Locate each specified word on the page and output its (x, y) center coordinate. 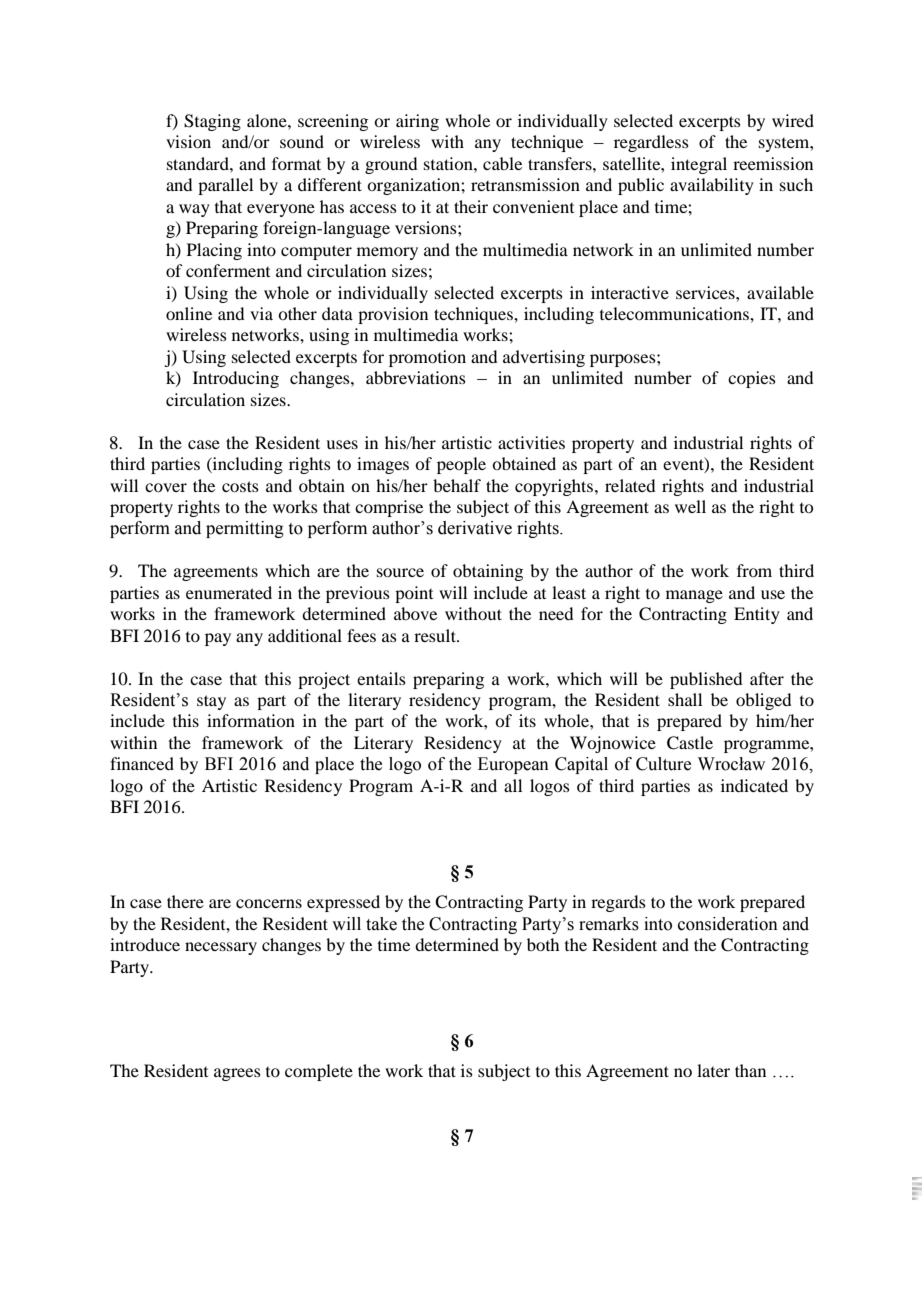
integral (699, 165)
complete (319, 1072)
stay (211, 702)
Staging (212, 122)
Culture (663, 764)
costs (240, 486)
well (690, 506)
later (713, 1070)
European (513, 765)
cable (502, 163)
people (461, 465)
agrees (237, 1074)
